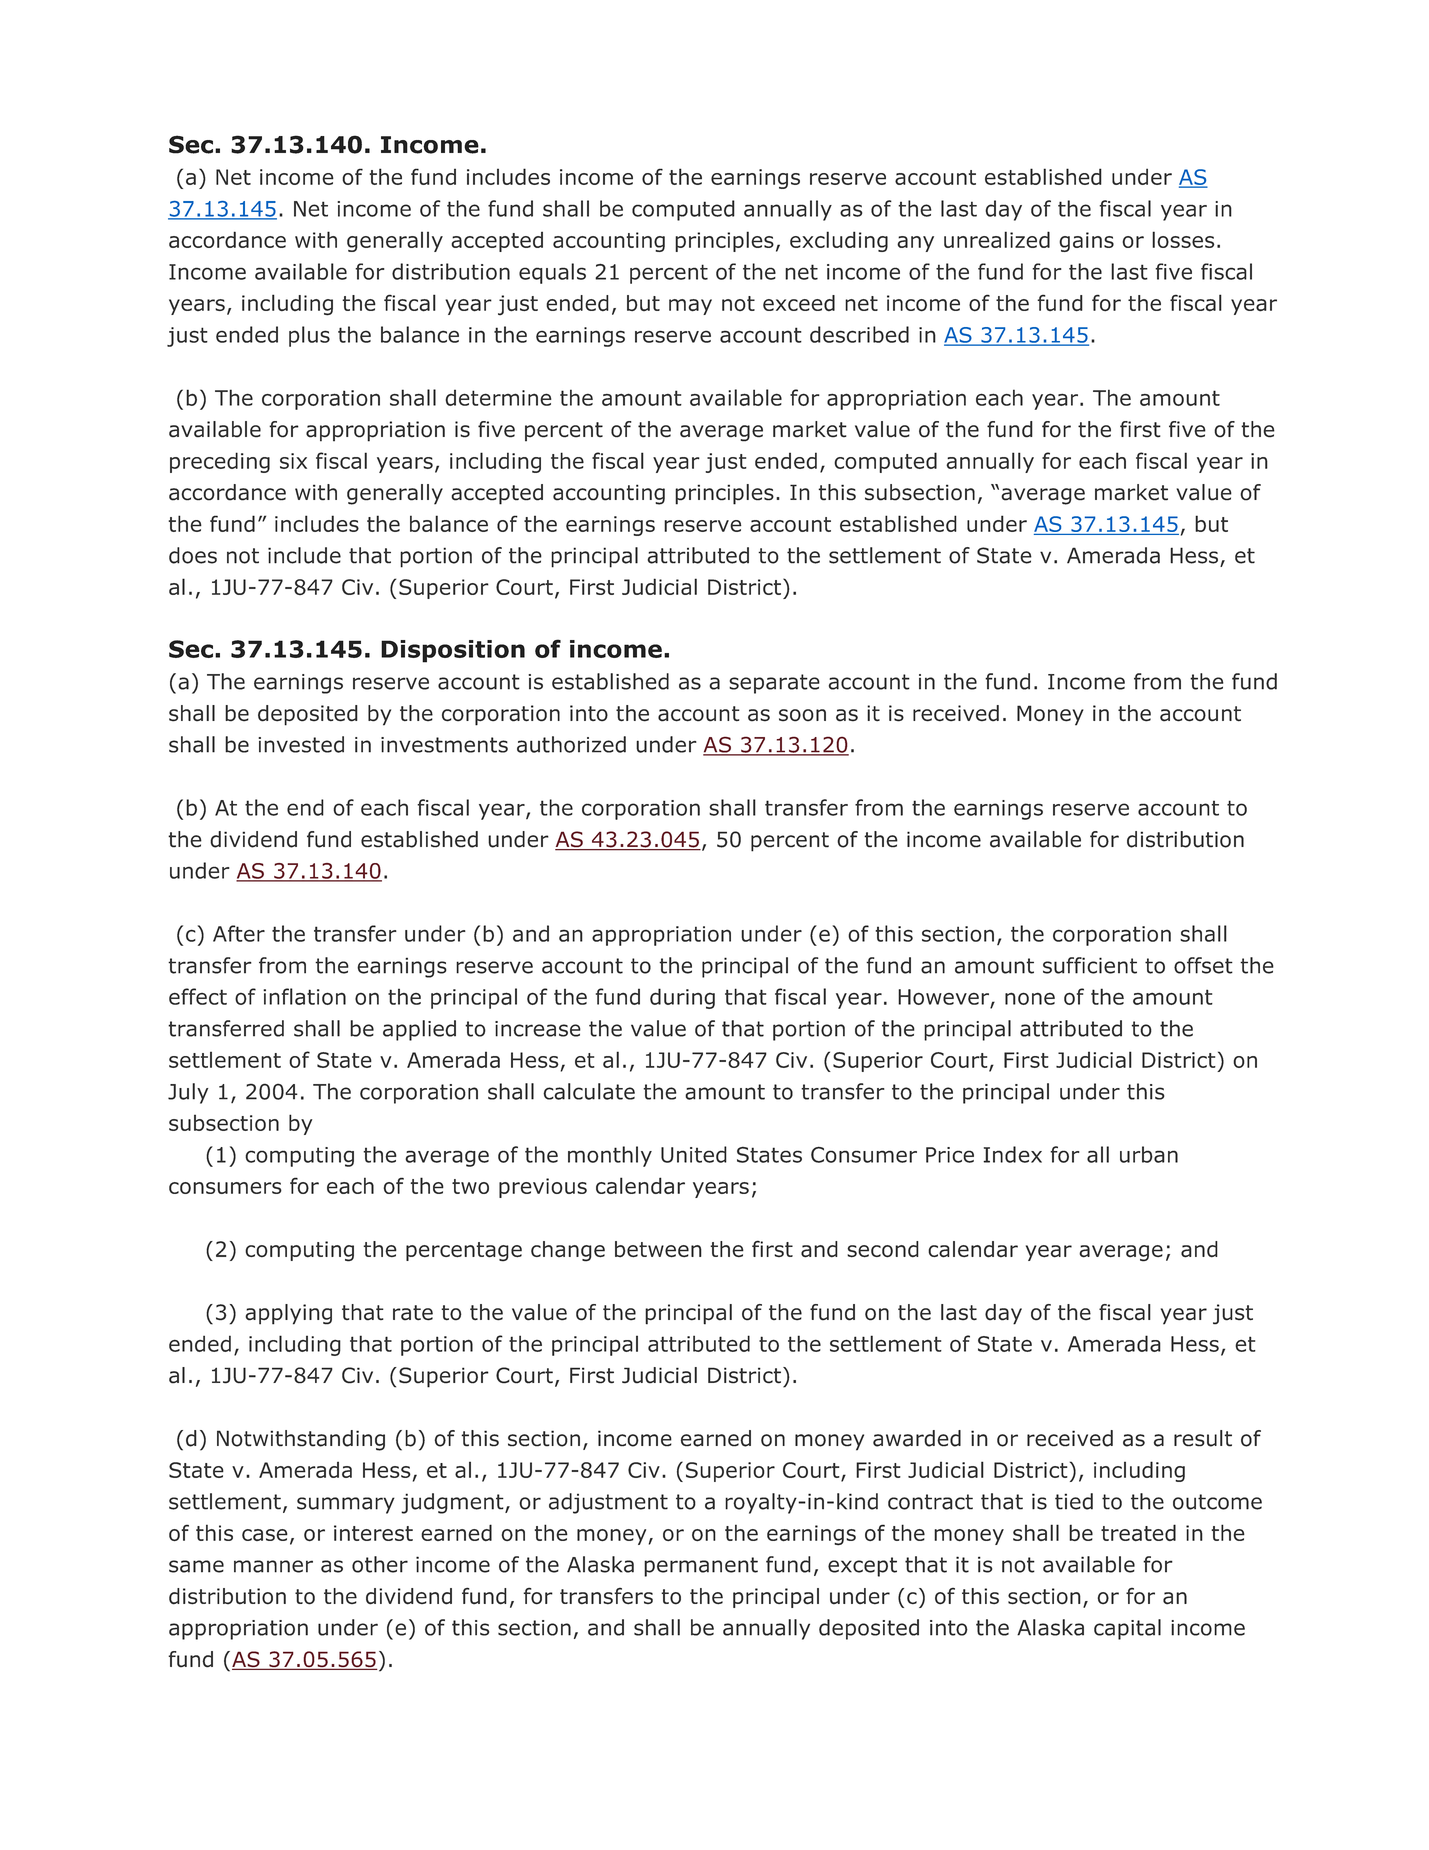 Image resolution: width=1429 pixels, height=1850 pixels. I want to click on may, so click(690, 307).
